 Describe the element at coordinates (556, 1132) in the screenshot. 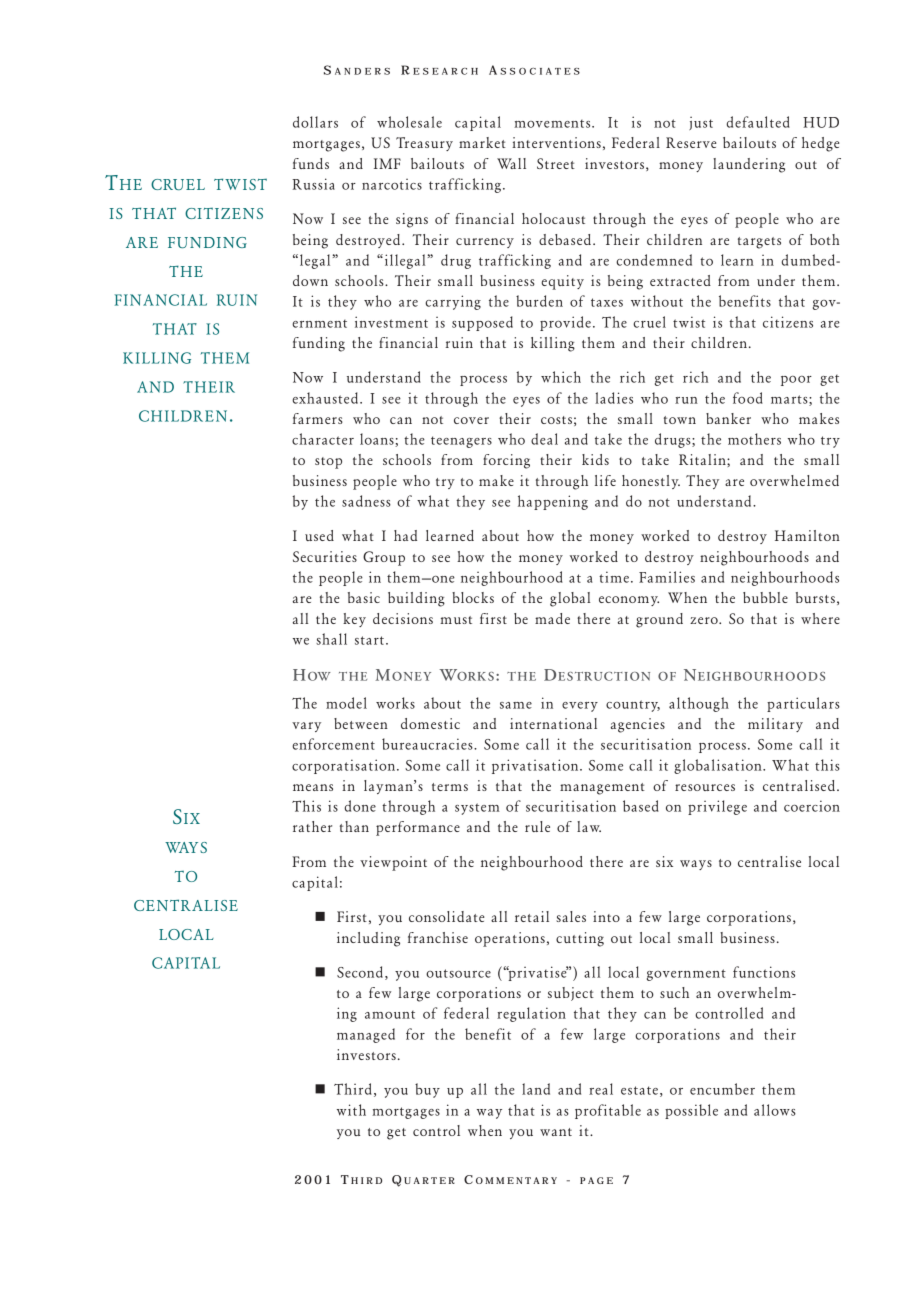

I see `want` at that location.
